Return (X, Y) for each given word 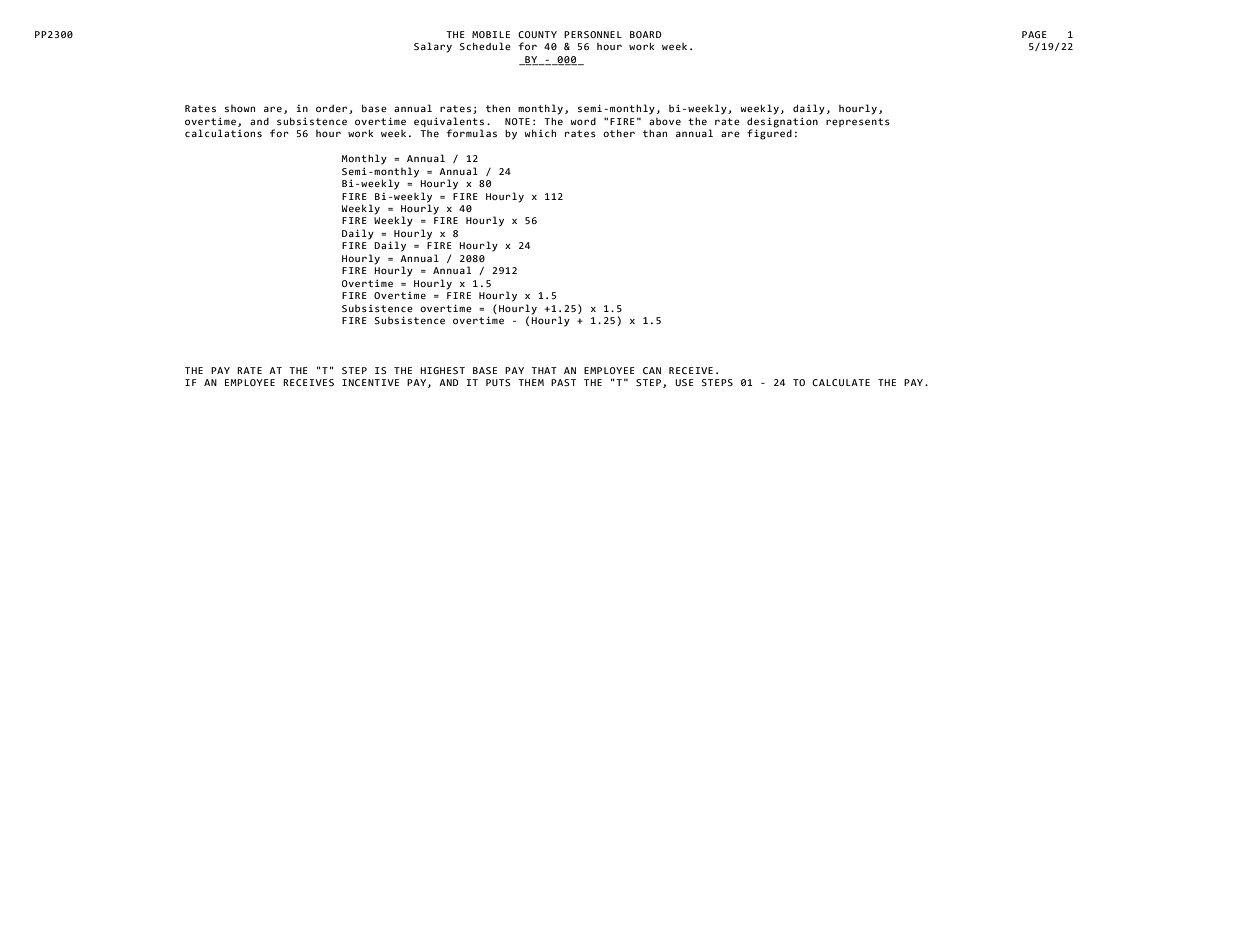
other (619, 133)
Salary (433, 47)
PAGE (1034, 34)
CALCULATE (841, 382)
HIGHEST (442, 370)
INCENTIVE (370, 382)
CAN (652, 370)
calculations (223, 133)
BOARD (646, 34)
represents (858, 122)
